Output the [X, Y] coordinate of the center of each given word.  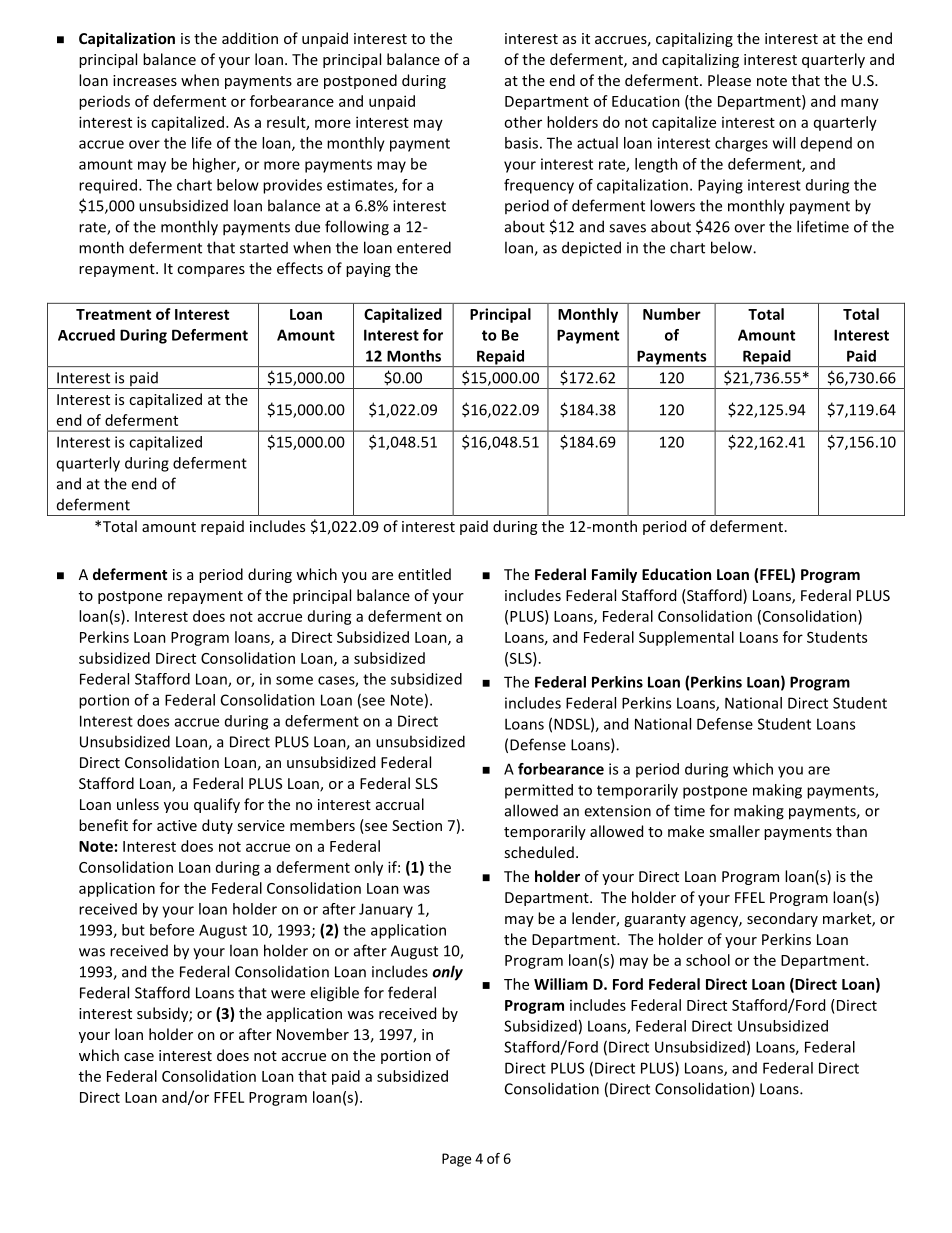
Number [672, 314]
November [313, 1034]
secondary [782, 919]
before [172, 930]
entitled [424, 574]
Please [729, 80]
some [294, 680]
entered [424, 247]
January [386, 910]
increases [145, 80]
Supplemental [686, 638]
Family [614, 575]
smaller [734, 831]
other [523, 122]
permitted [539, 791]
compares [211, 271]
